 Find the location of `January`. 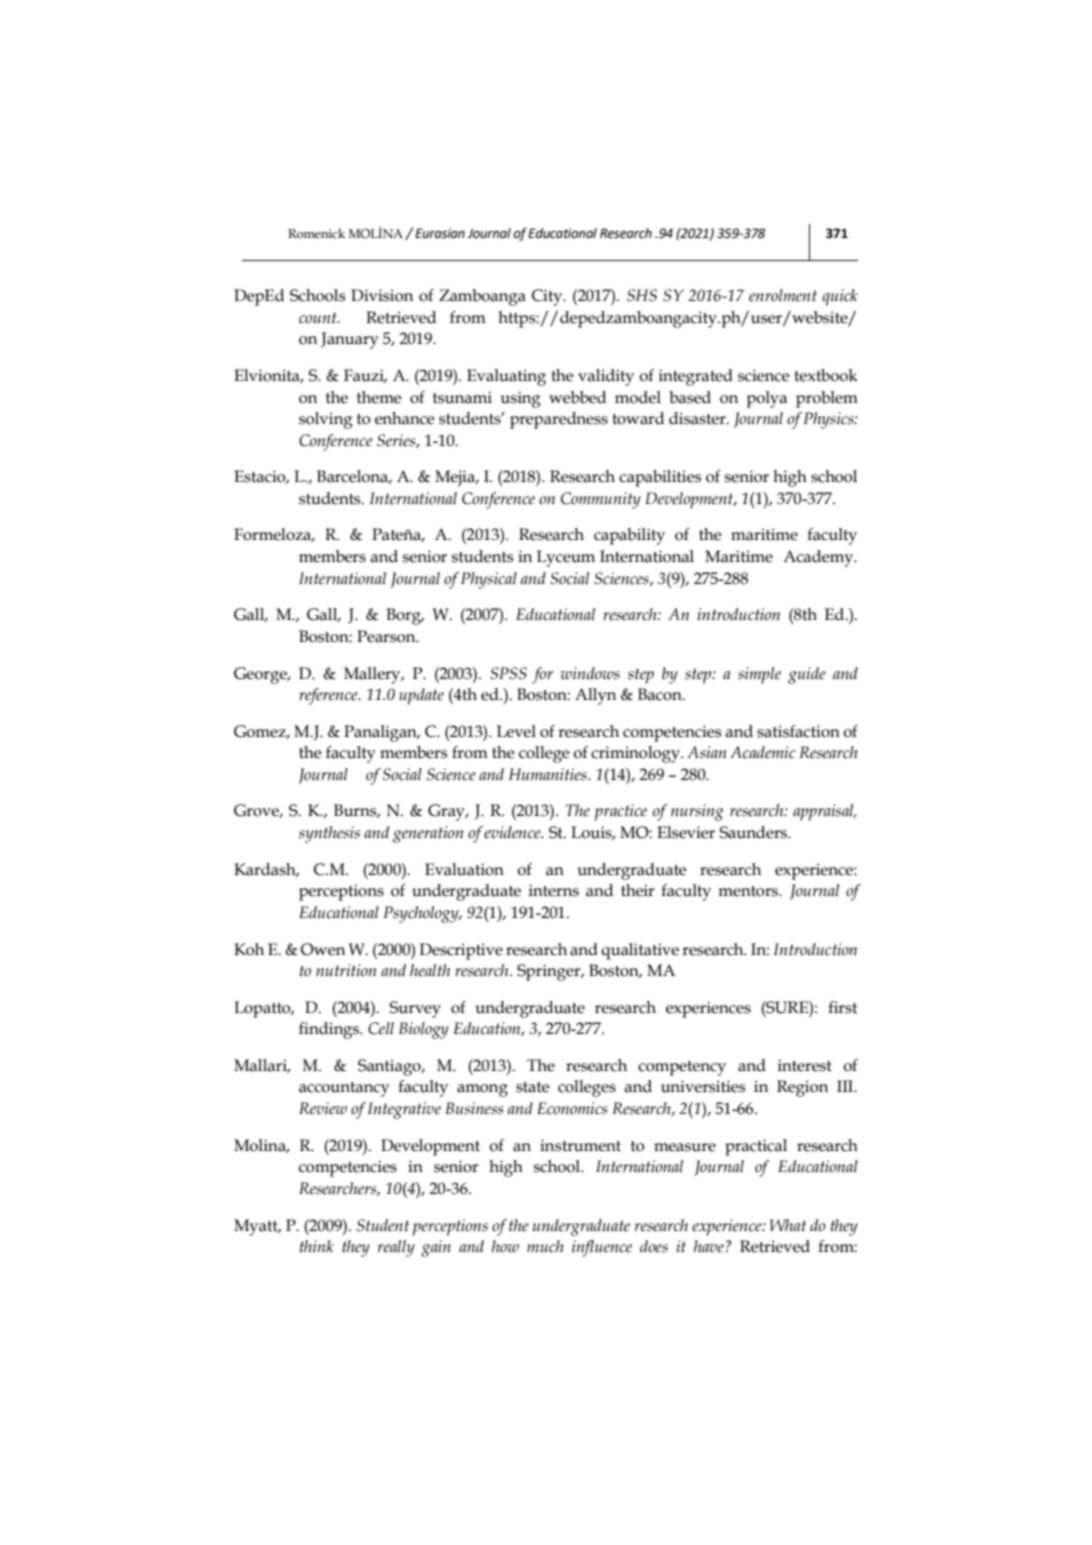

January is located at coordinates (350, 340).
